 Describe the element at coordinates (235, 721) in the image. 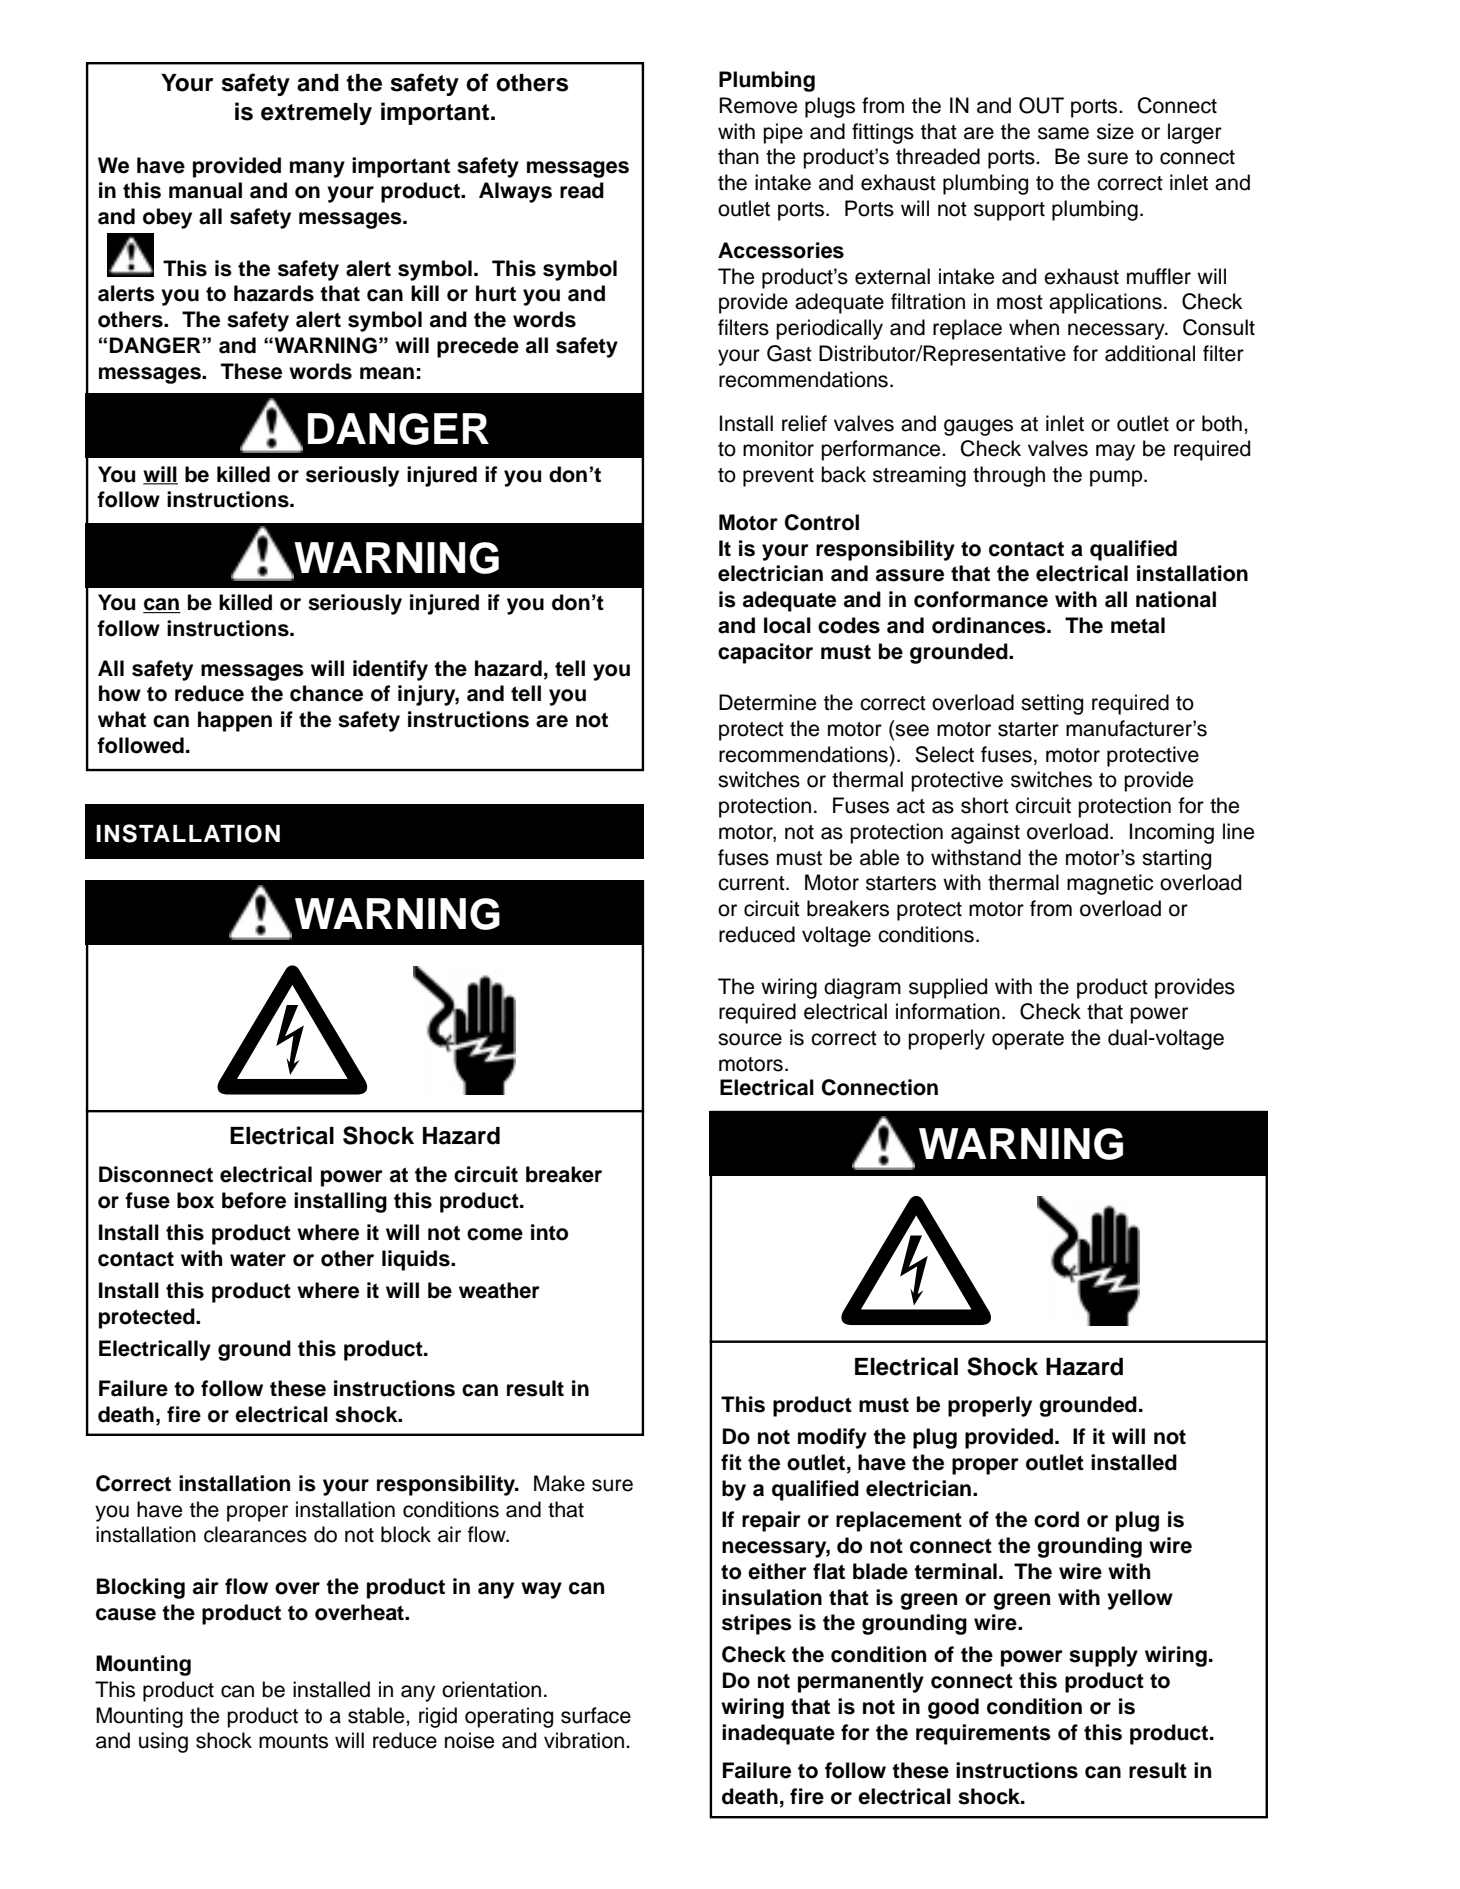

I see `happen` at that location.
